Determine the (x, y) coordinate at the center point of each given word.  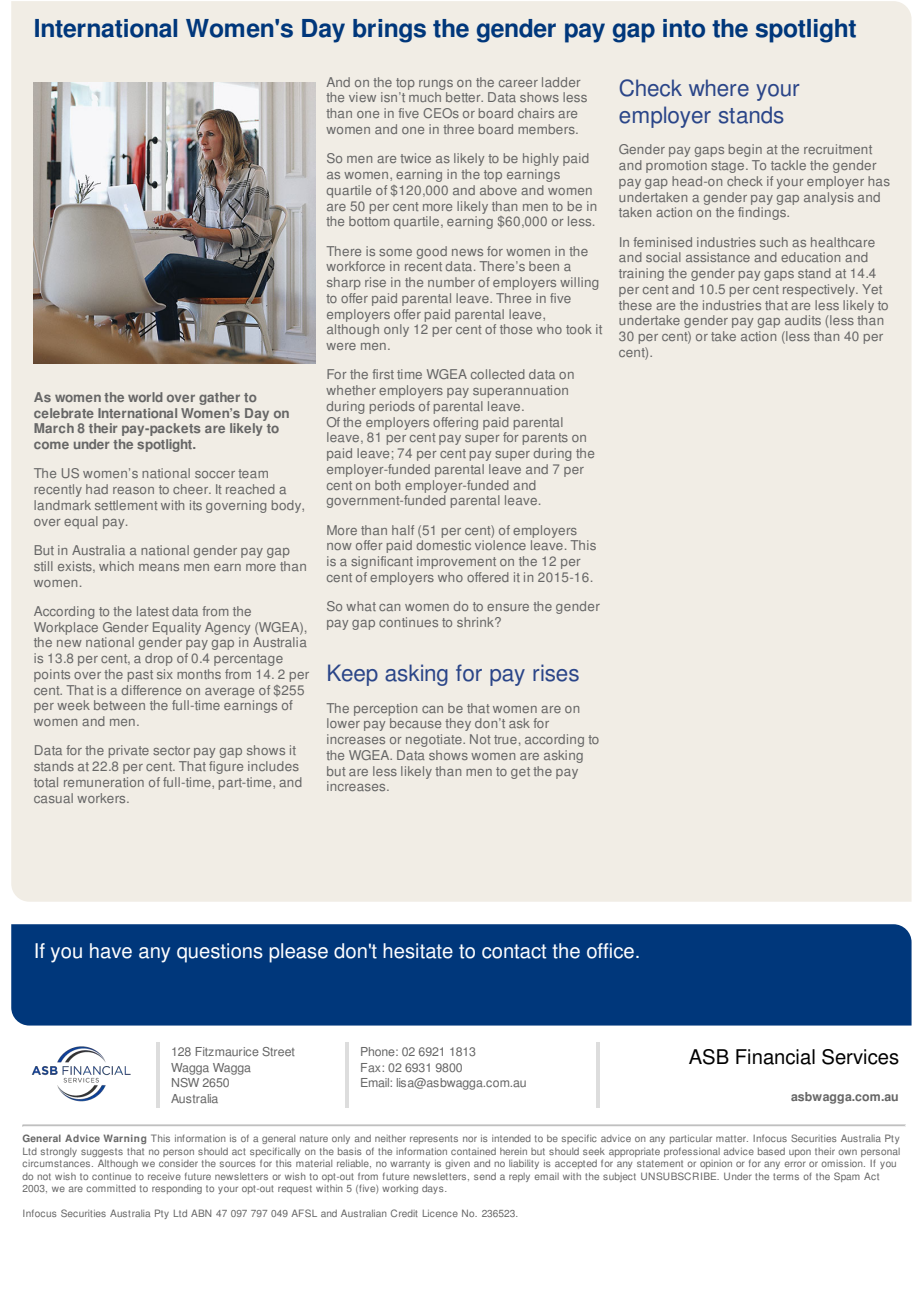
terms (786, 1176)
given (457, 1164)
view (362, 97)
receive (164, 1176)
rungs (436, 85)
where (719, 88)
